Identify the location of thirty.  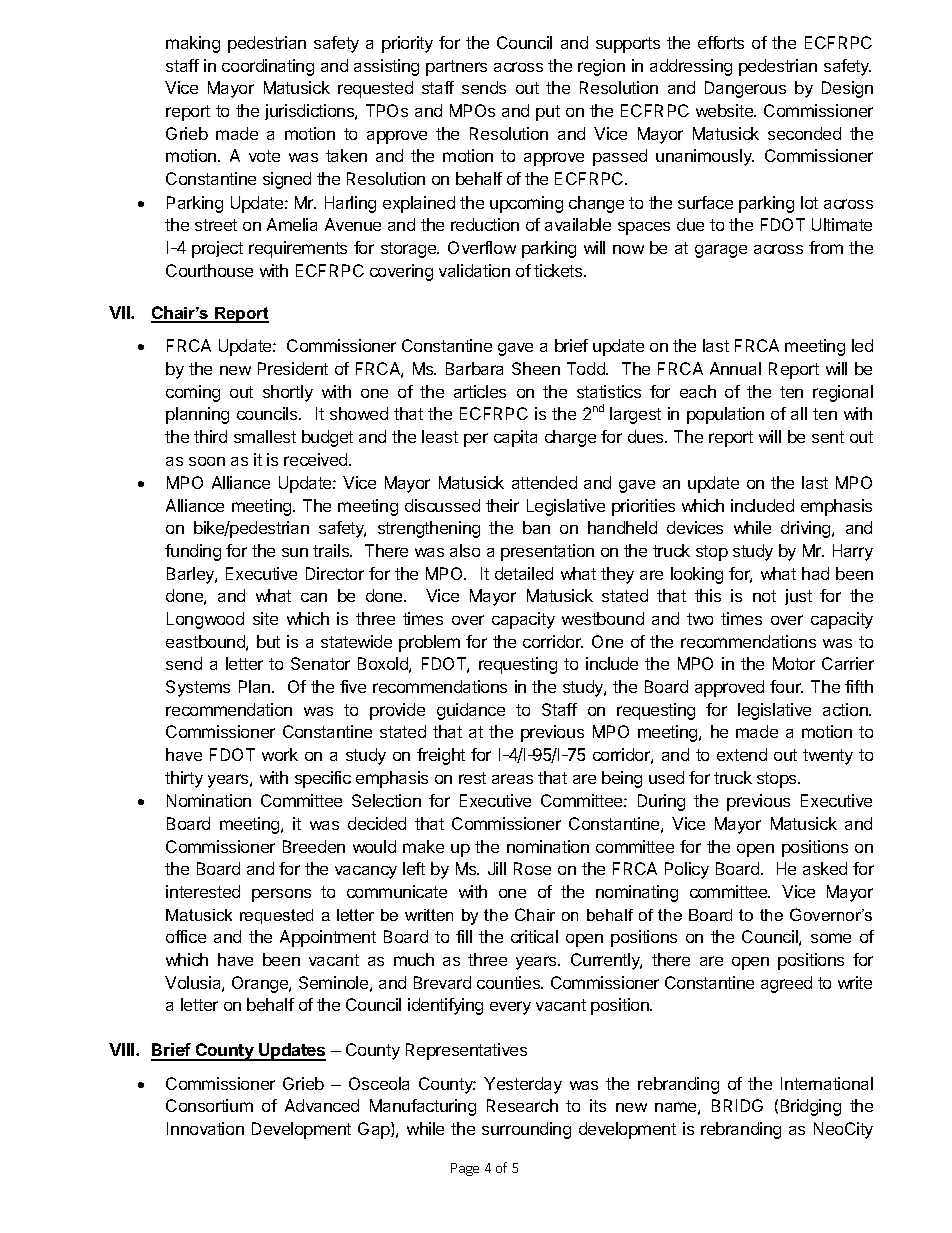
(184, 779).
